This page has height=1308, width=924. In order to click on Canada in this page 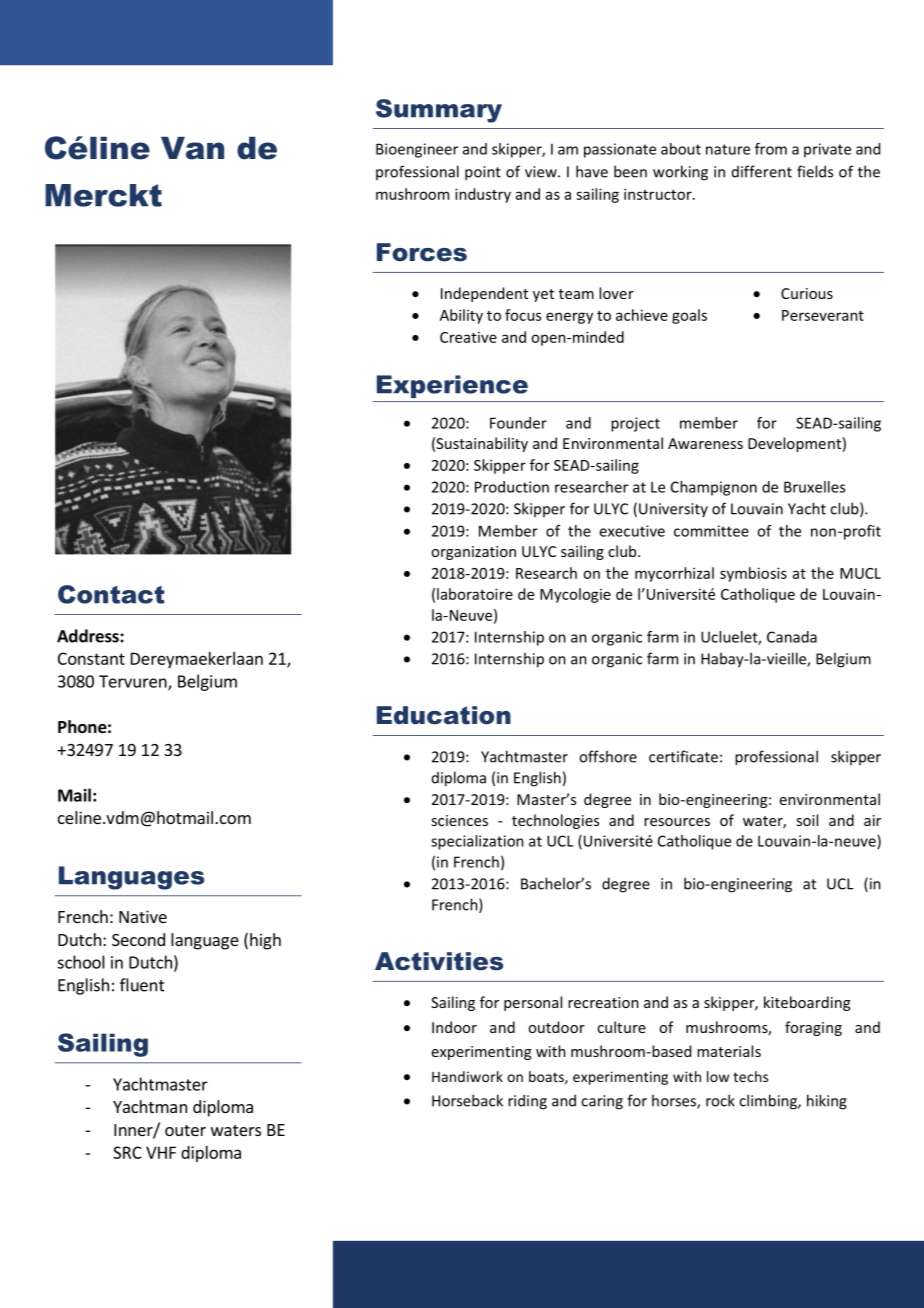, I will do `click(792, 637)`.
